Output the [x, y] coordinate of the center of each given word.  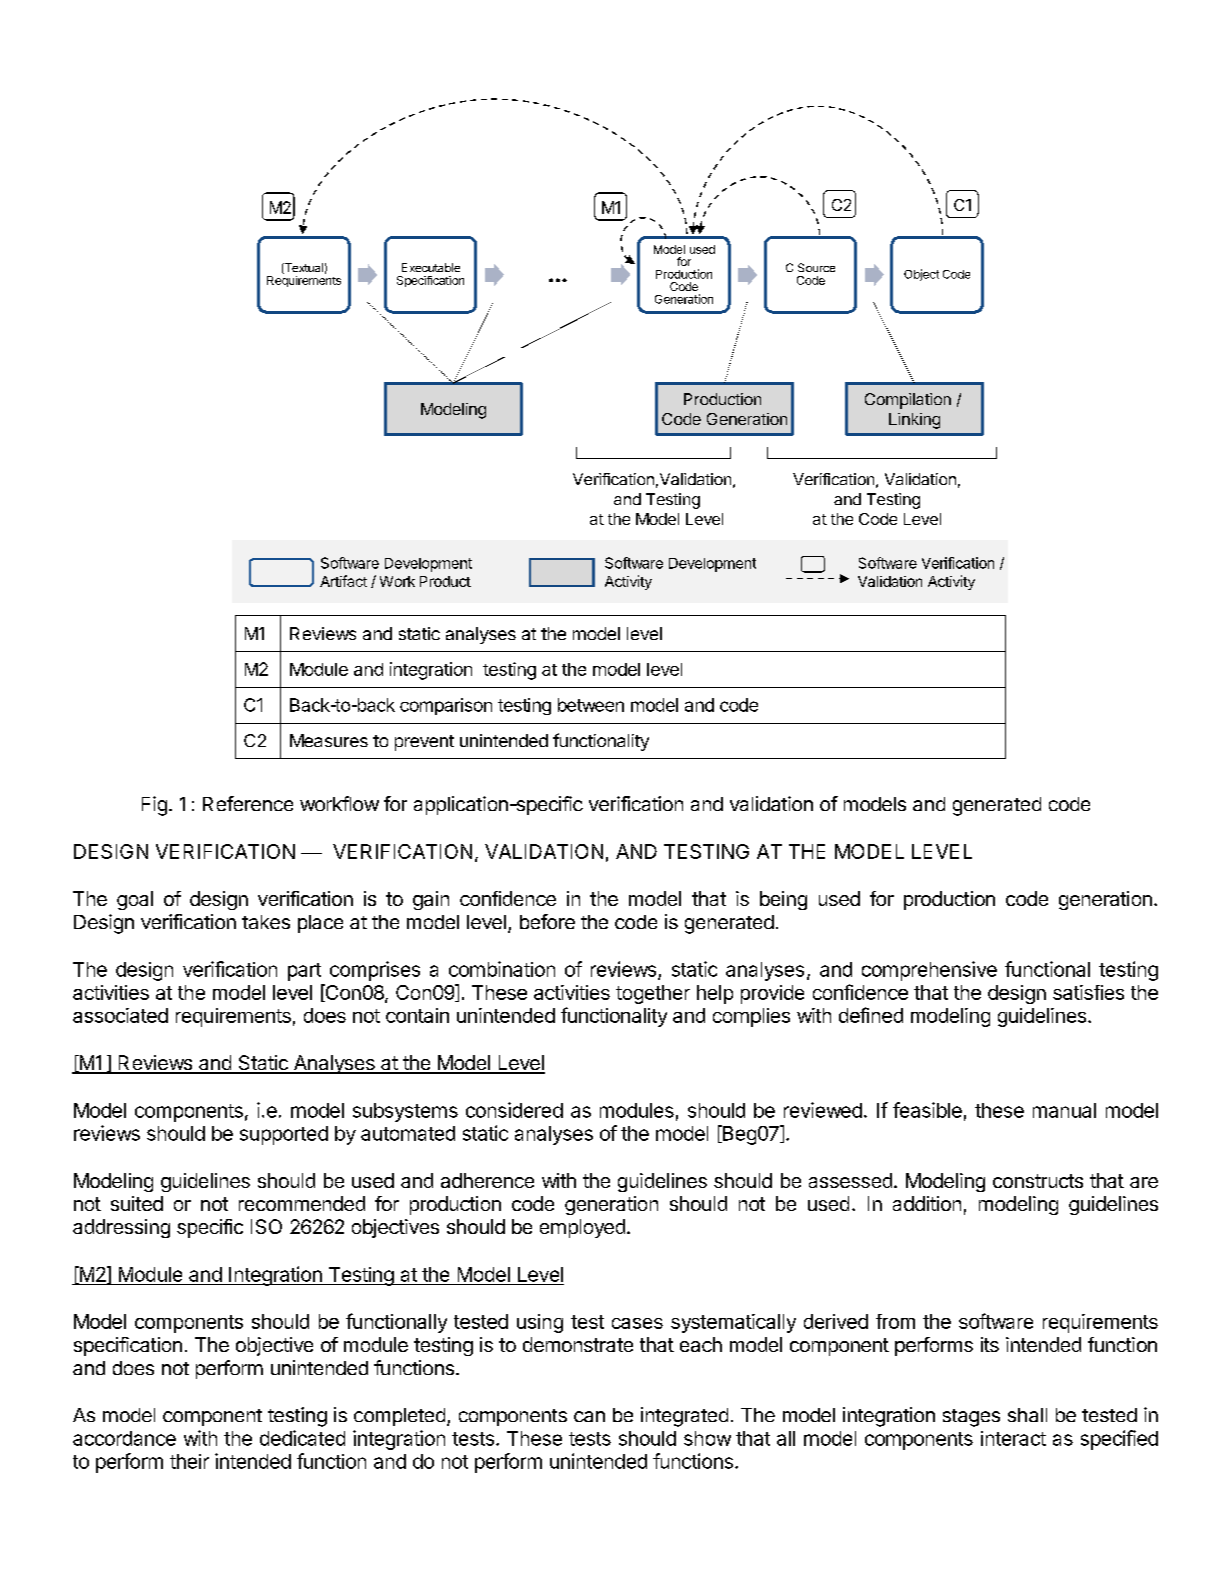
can [589, 1416]
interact [1013, 1438]
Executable [431, 267]
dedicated [302, 1438]
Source [816, 267]
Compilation [908, 401]
